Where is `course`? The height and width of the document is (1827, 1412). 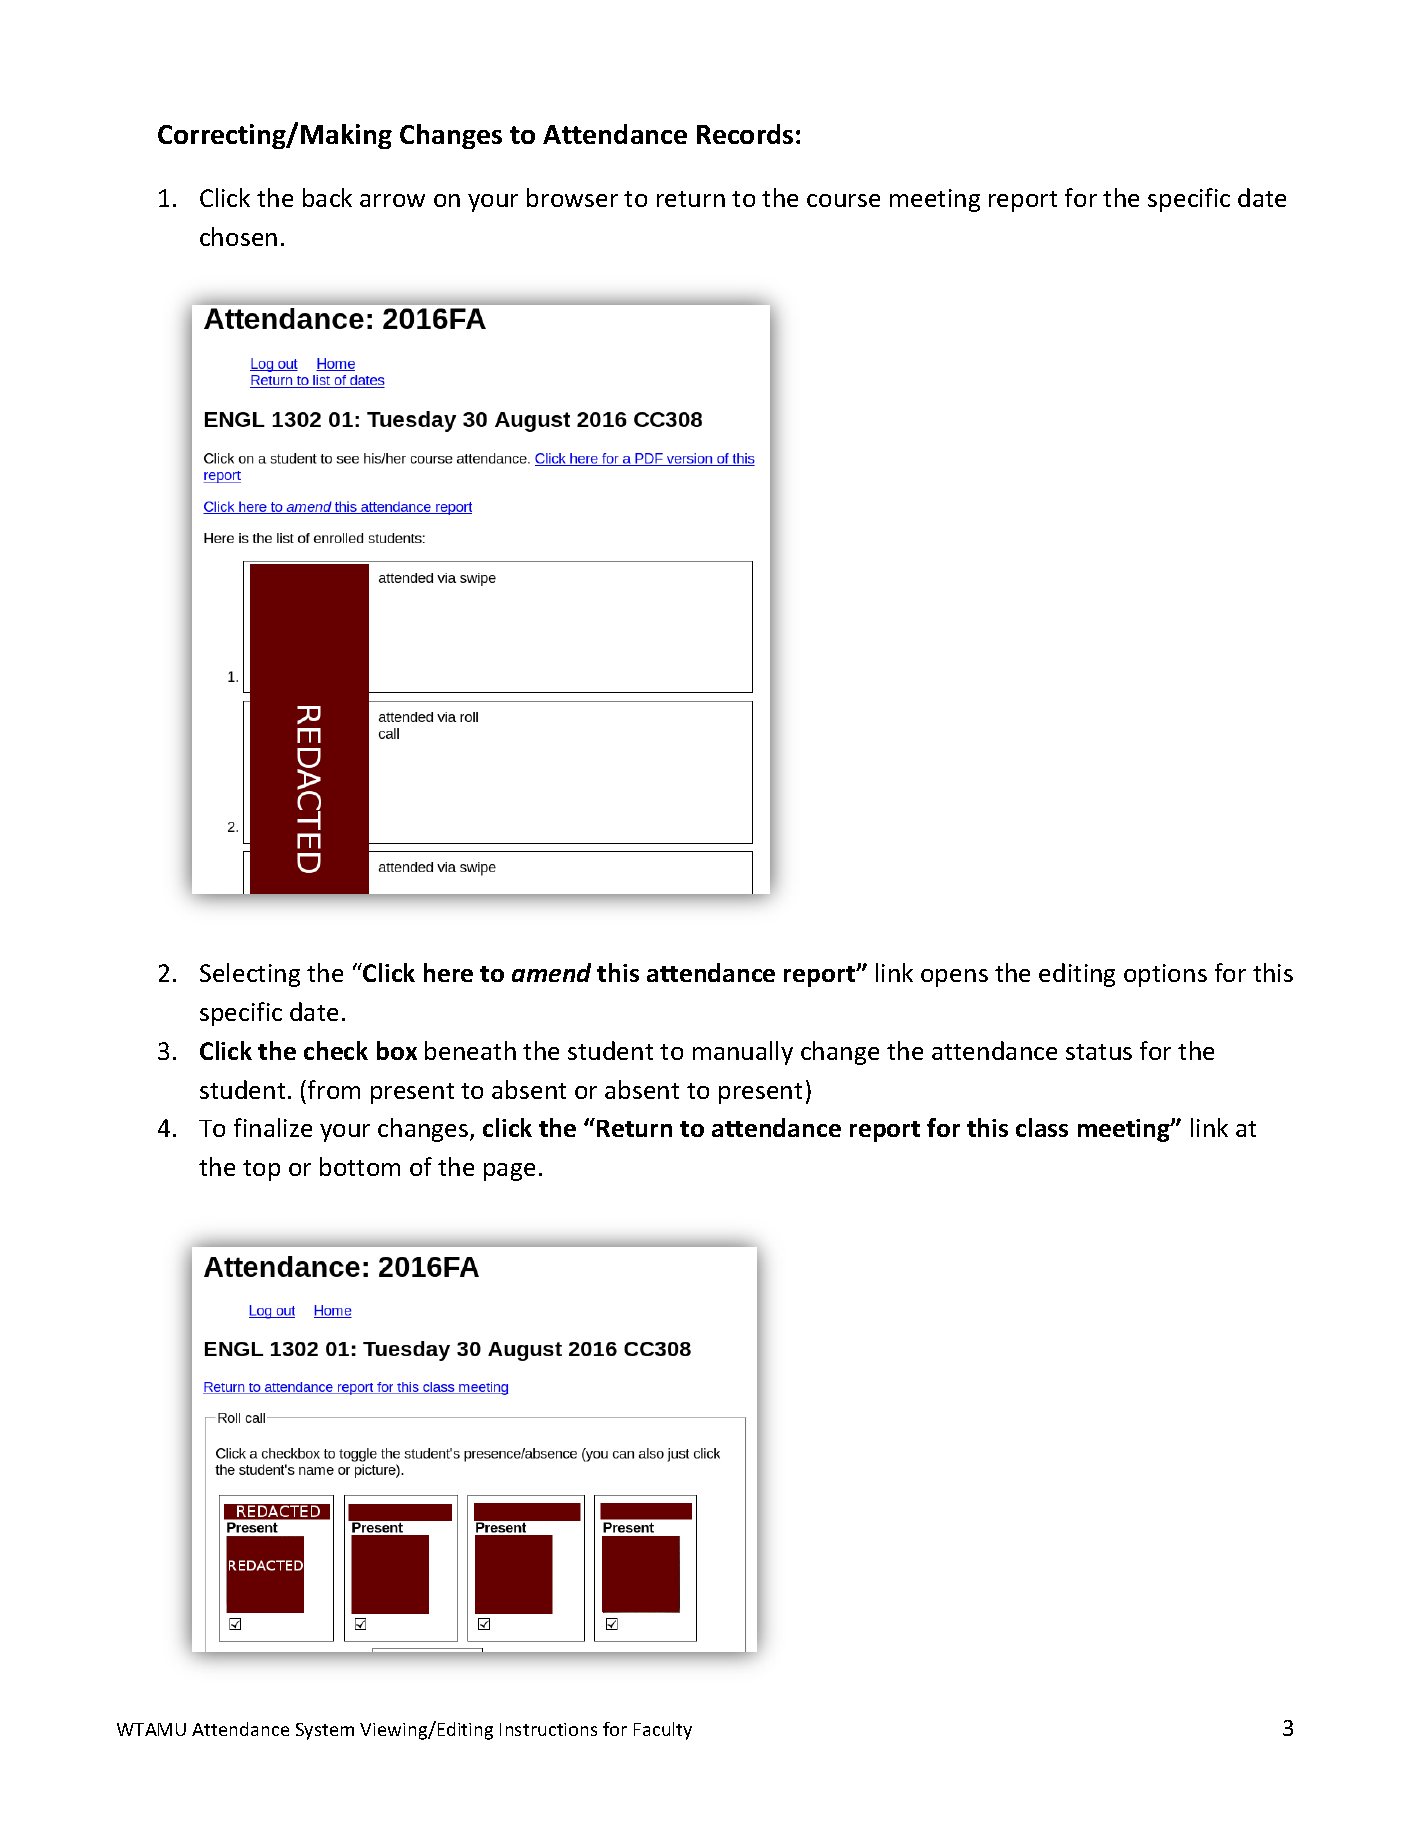 course is located at coordinates (843, 200).
